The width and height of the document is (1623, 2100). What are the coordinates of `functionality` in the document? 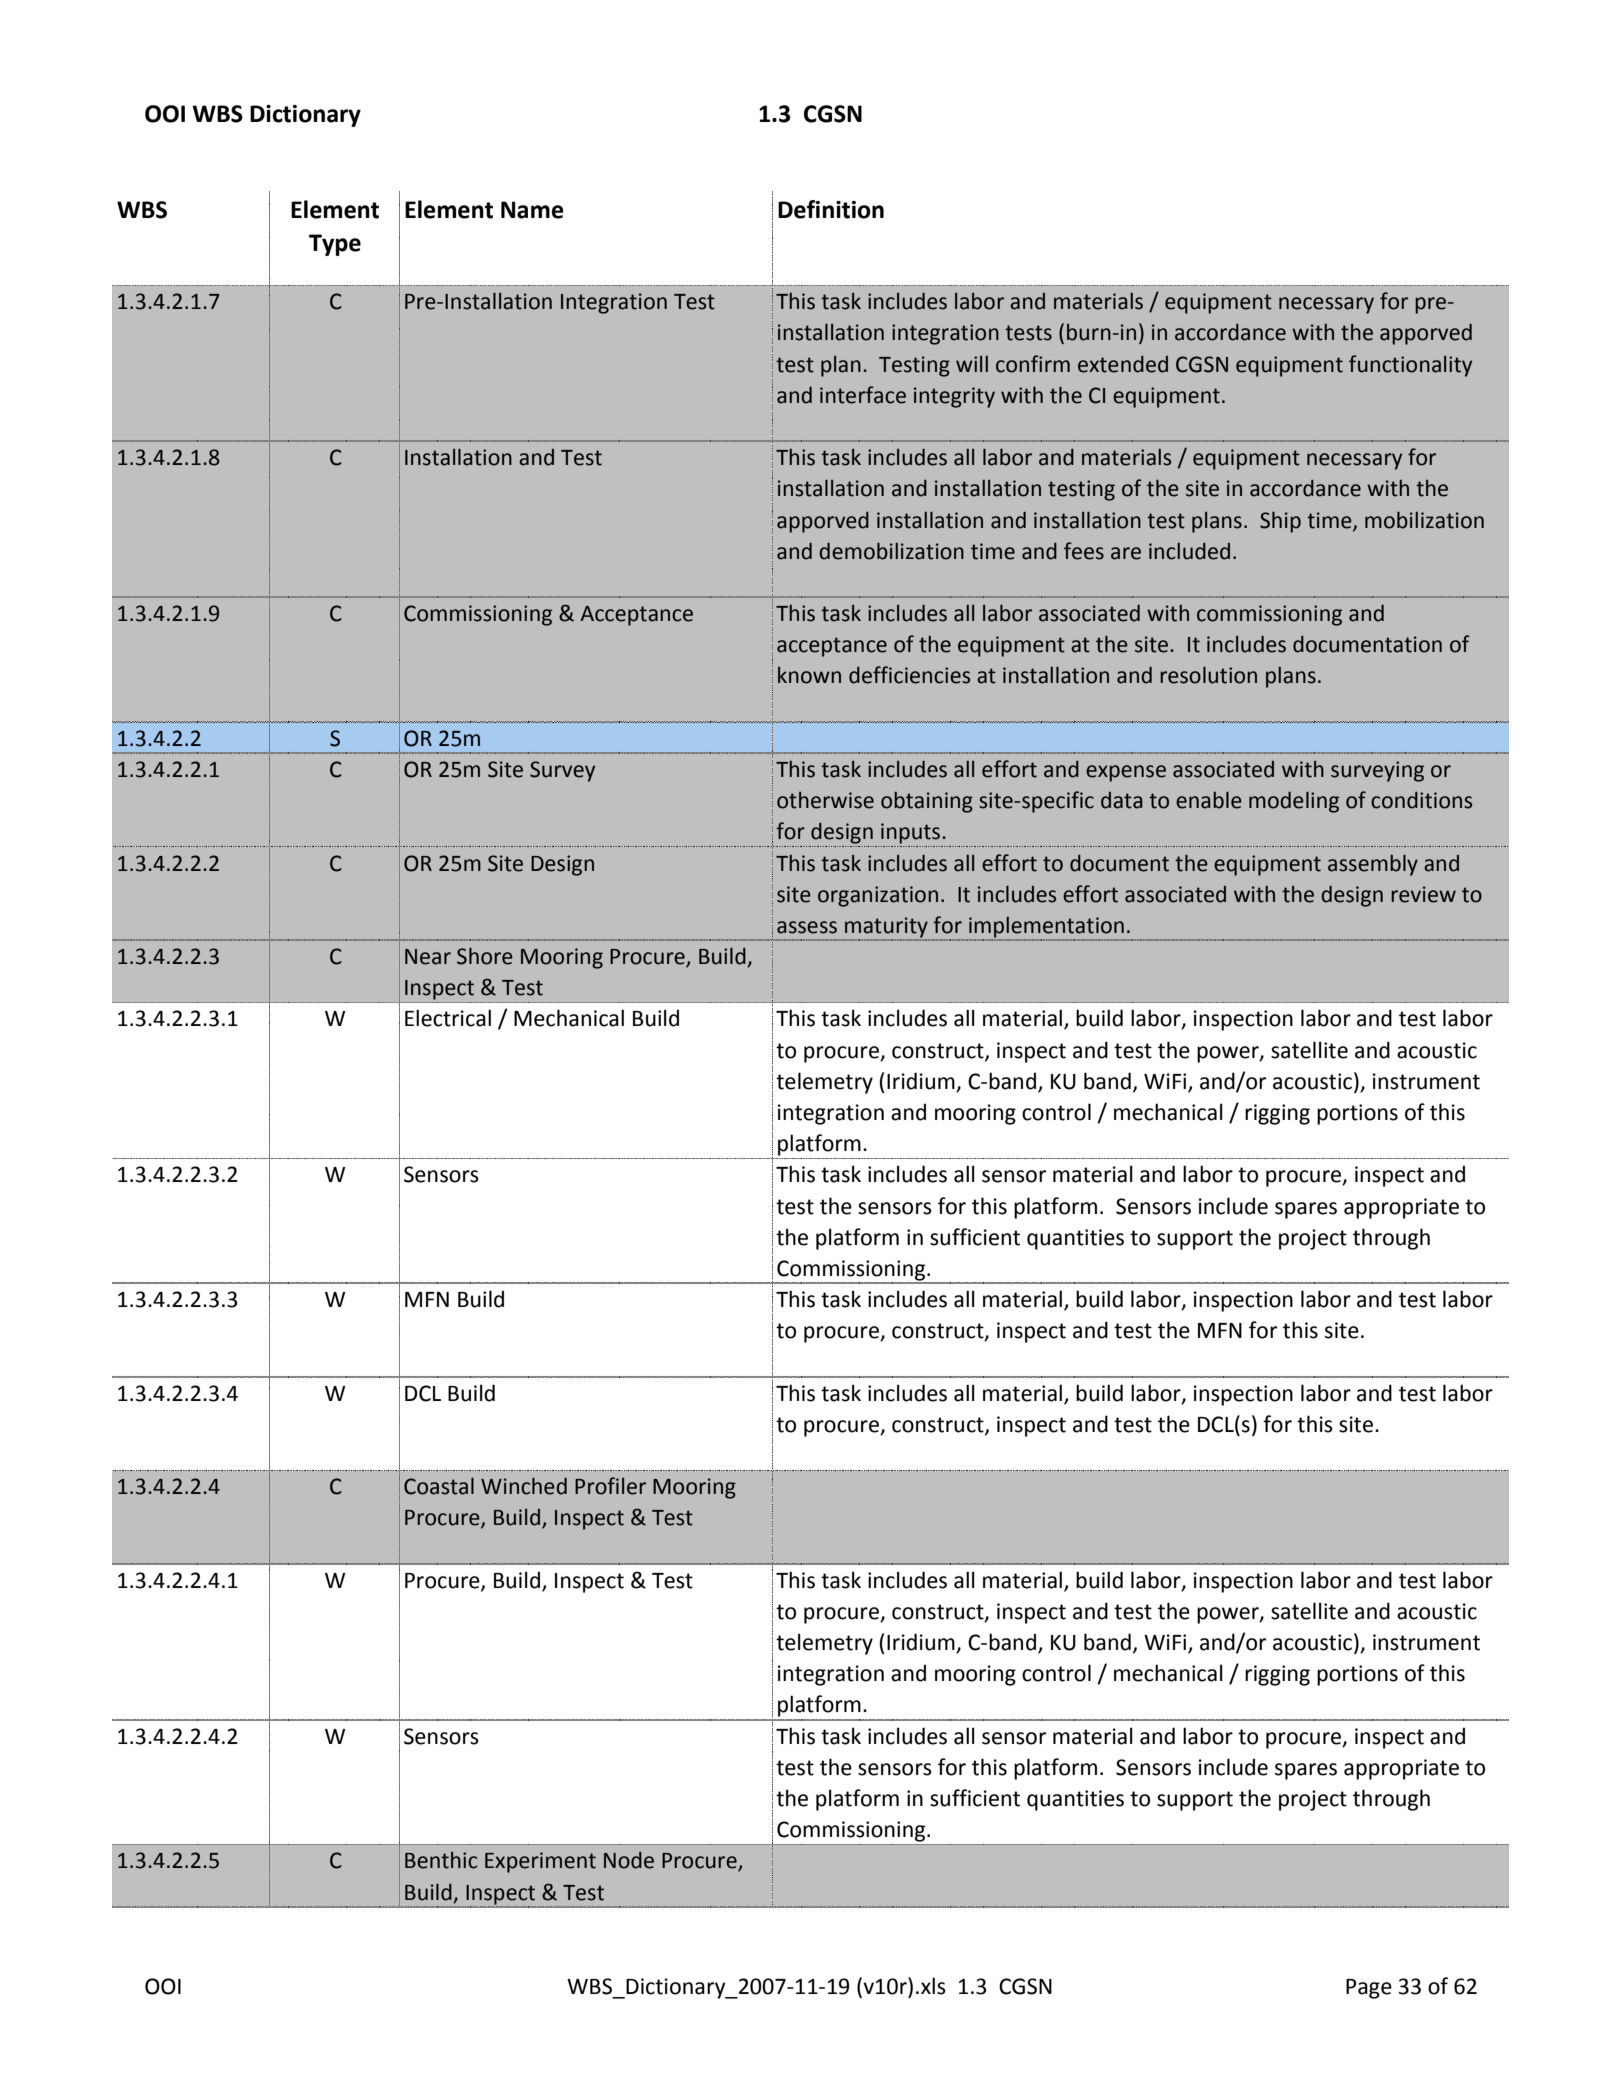 It's located at (1410, 366).
